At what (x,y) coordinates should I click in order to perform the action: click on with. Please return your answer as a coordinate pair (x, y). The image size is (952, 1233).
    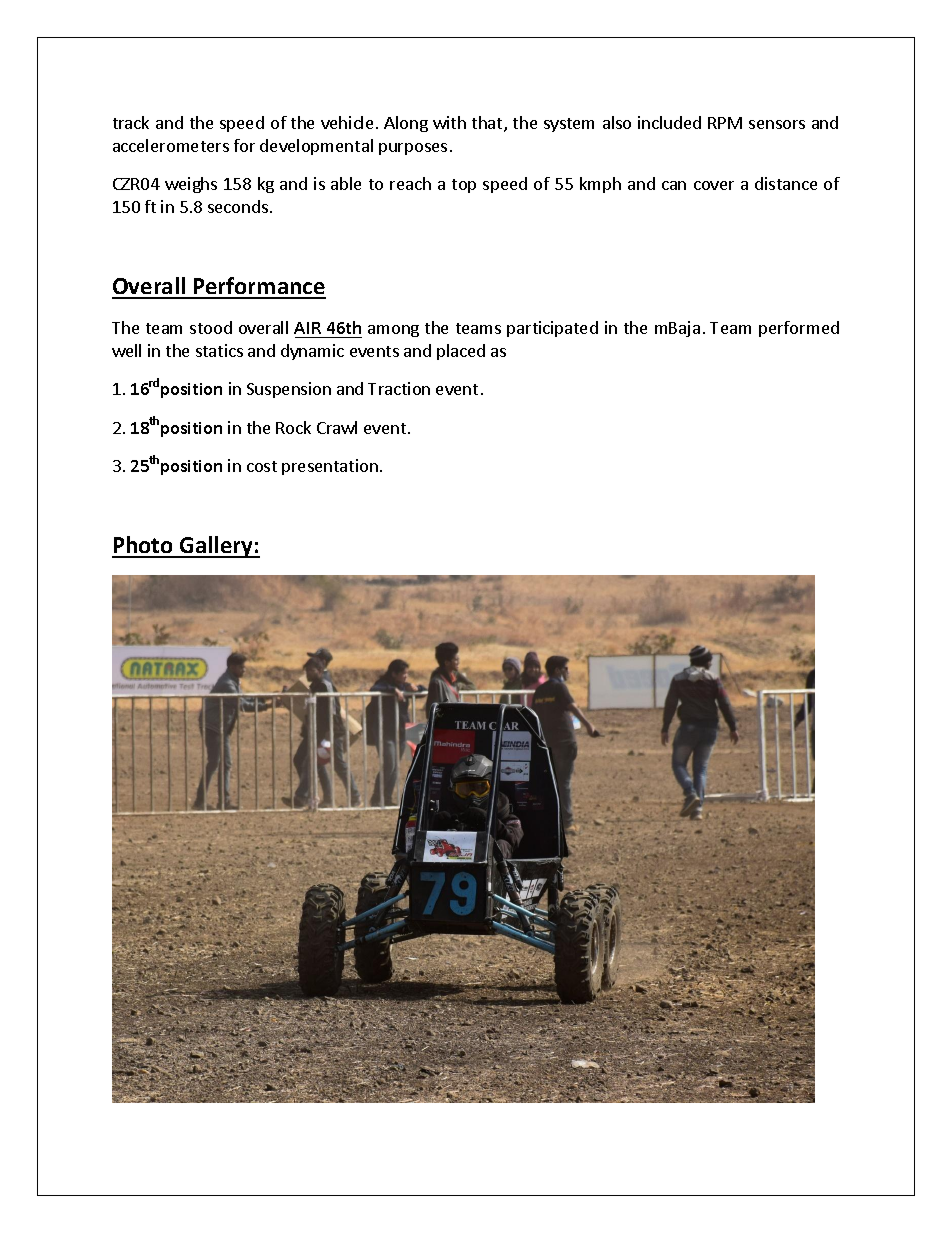
    Looking at the image, I should click on (449, 122).
